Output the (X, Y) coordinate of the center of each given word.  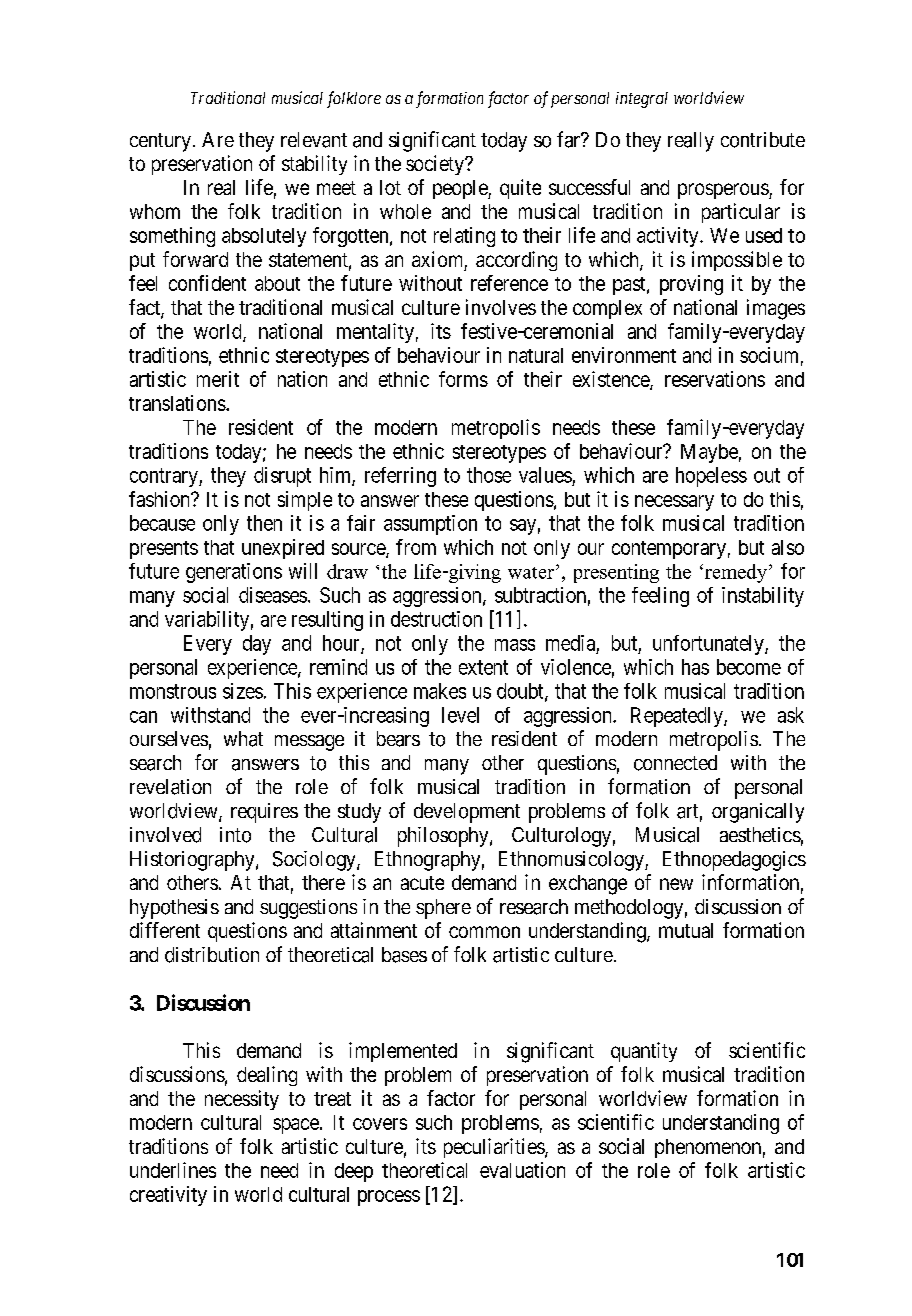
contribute (763, 140)
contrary (165, 477)
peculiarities (495, 1148)
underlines (173, 1170)
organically (758, 813)
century (160, 142)
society (436, 165)
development (467, 813)
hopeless (711, 477)
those (489, 475)
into (235, 835)
